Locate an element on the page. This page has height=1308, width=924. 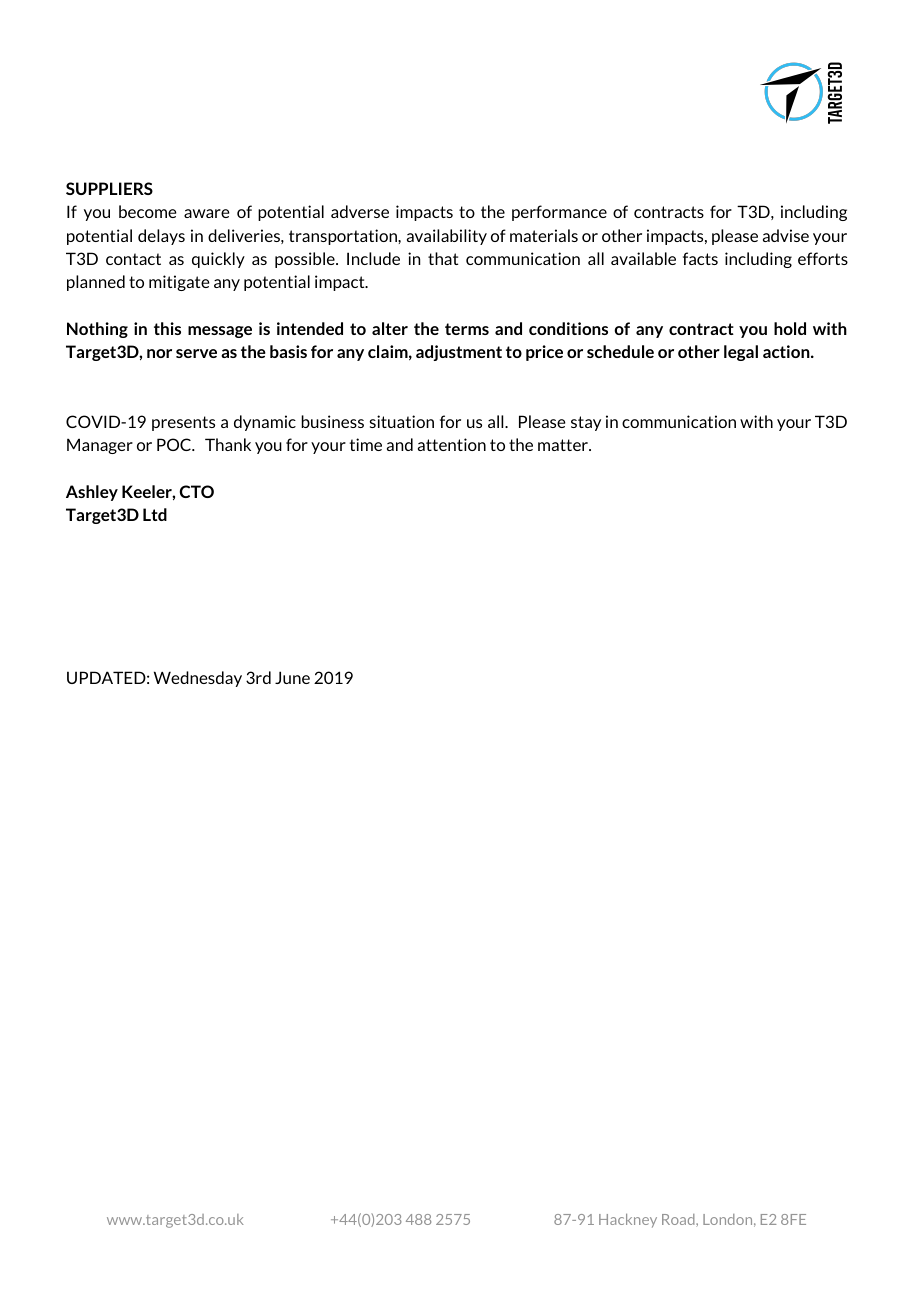
Road is located at coordinates (679, 1220).
